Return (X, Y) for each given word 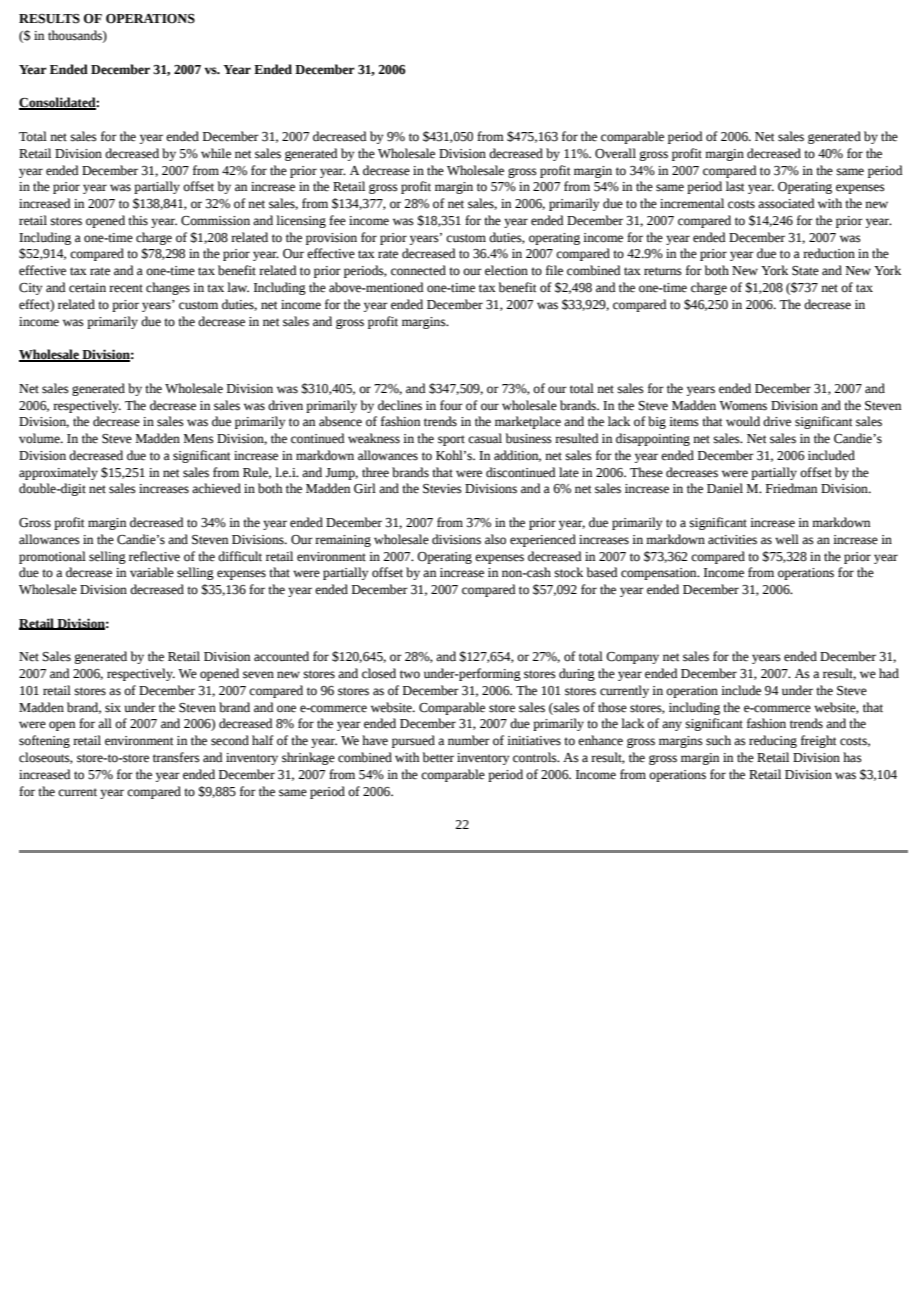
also (495, 539)
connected (418, 270)
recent (126, 288)
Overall (615, 153)
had (889, 673)
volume (40, 438)
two (410, 674)
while (216, 153)
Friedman (791, 488)
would (743, 421)
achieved (216, 488)
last (735, 186)
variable (152, 572)
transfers (176, 757)
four (451, 405)
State (805, 271)
